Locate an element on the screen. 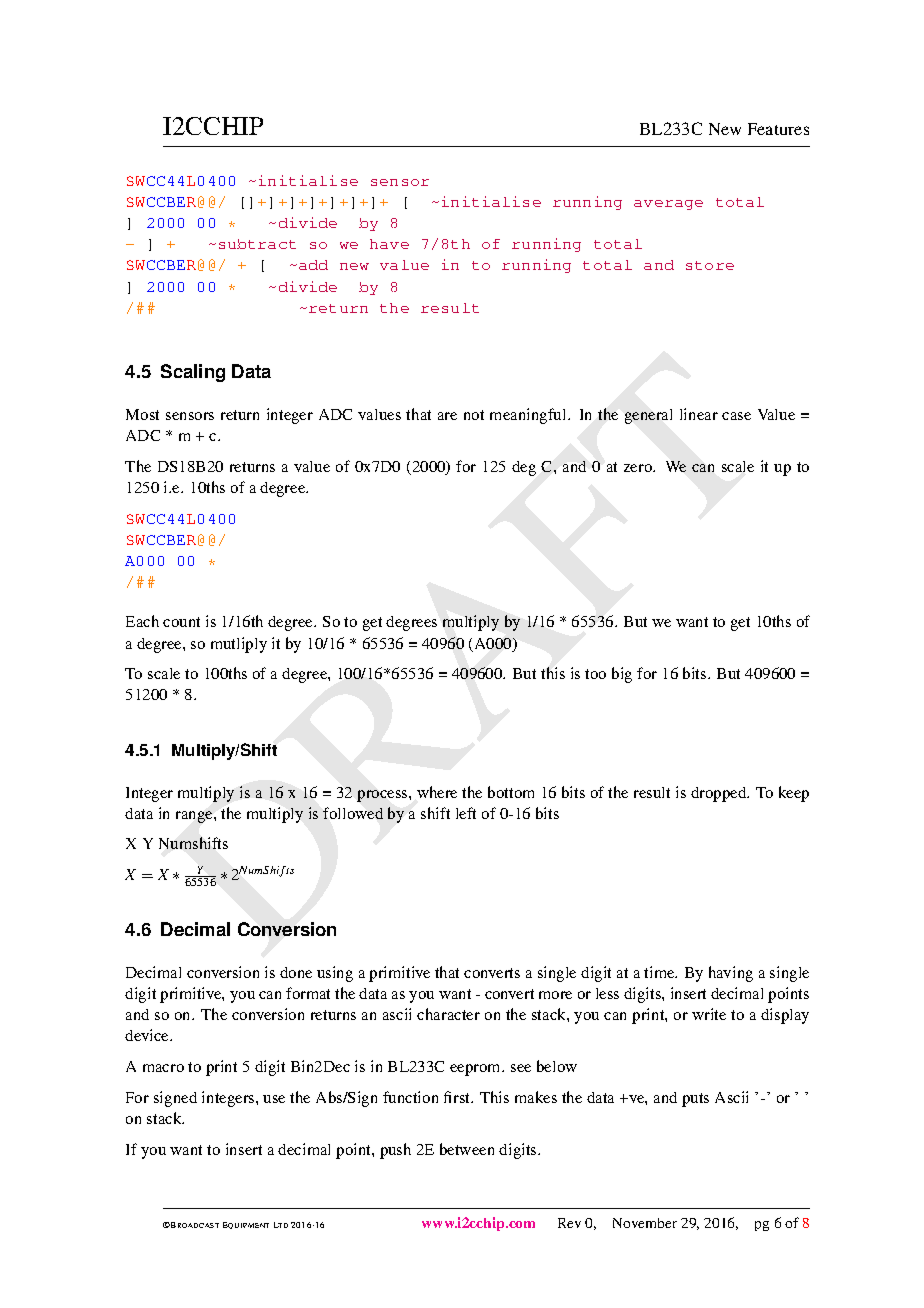 The height and width of the screenshot is (1308, 924). linear is located at coordinates (699, 414).
